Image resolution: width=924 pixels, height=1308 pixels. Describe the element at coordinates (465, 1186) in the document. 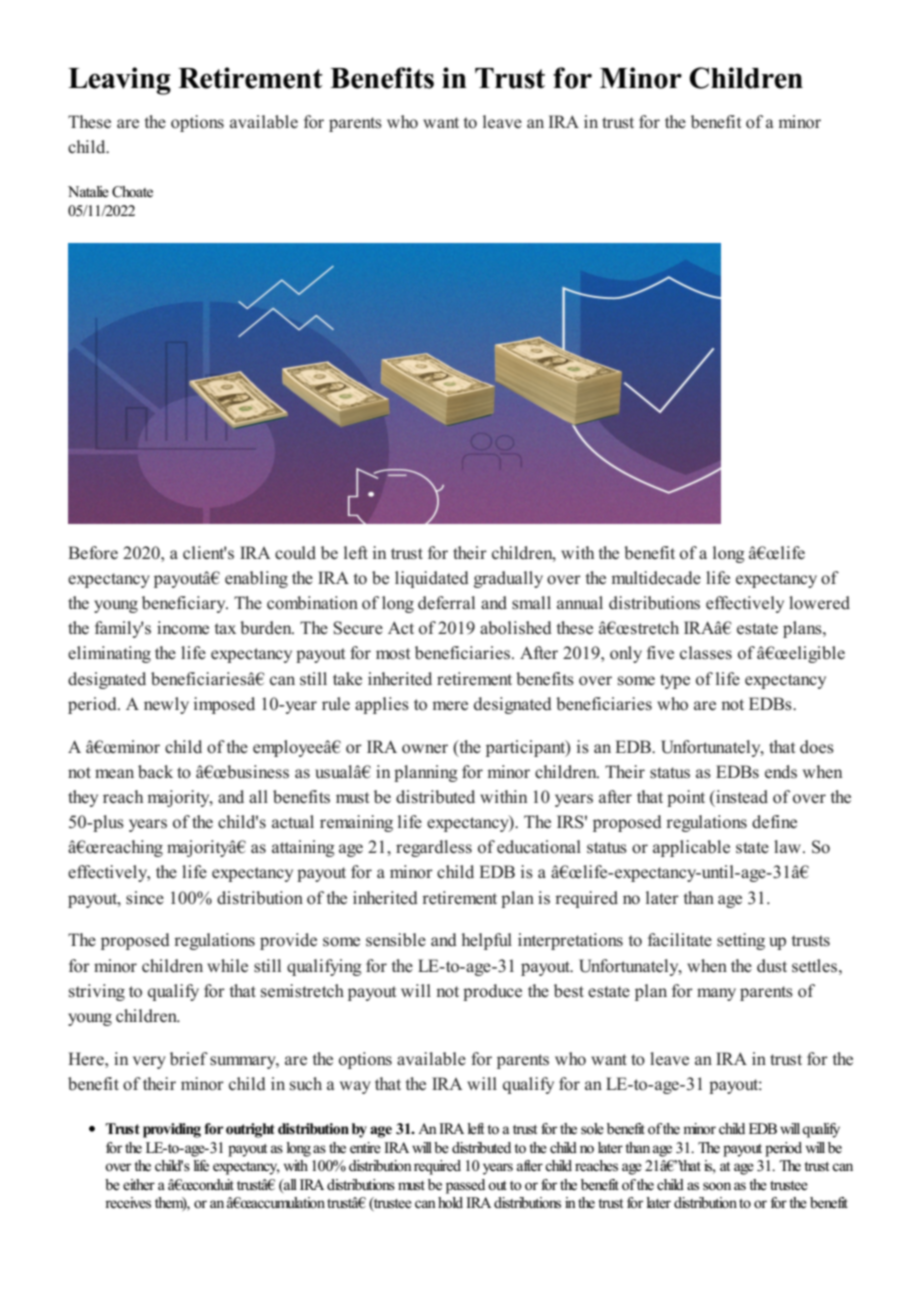

I see `passed` at that location.
